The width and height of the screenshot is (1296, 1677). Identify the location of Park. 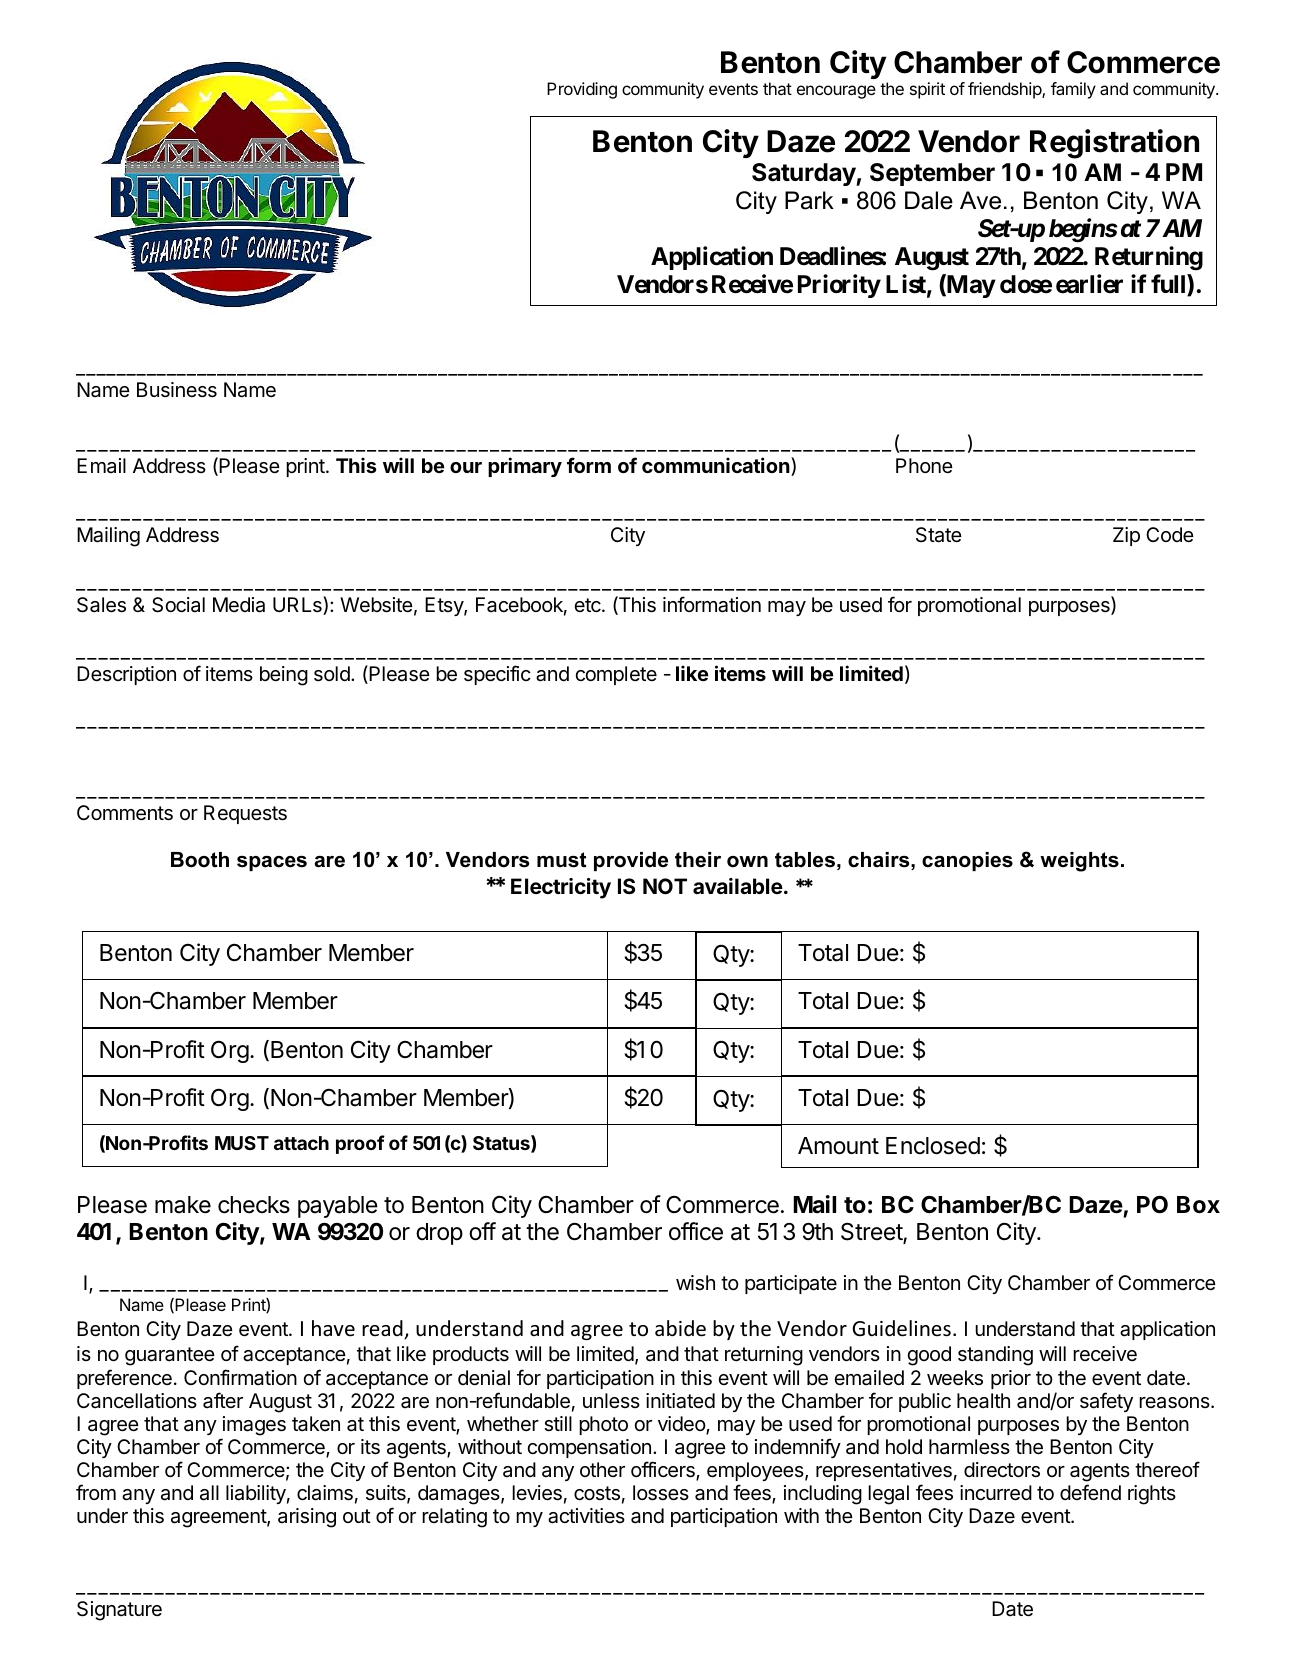
(809, 200).
